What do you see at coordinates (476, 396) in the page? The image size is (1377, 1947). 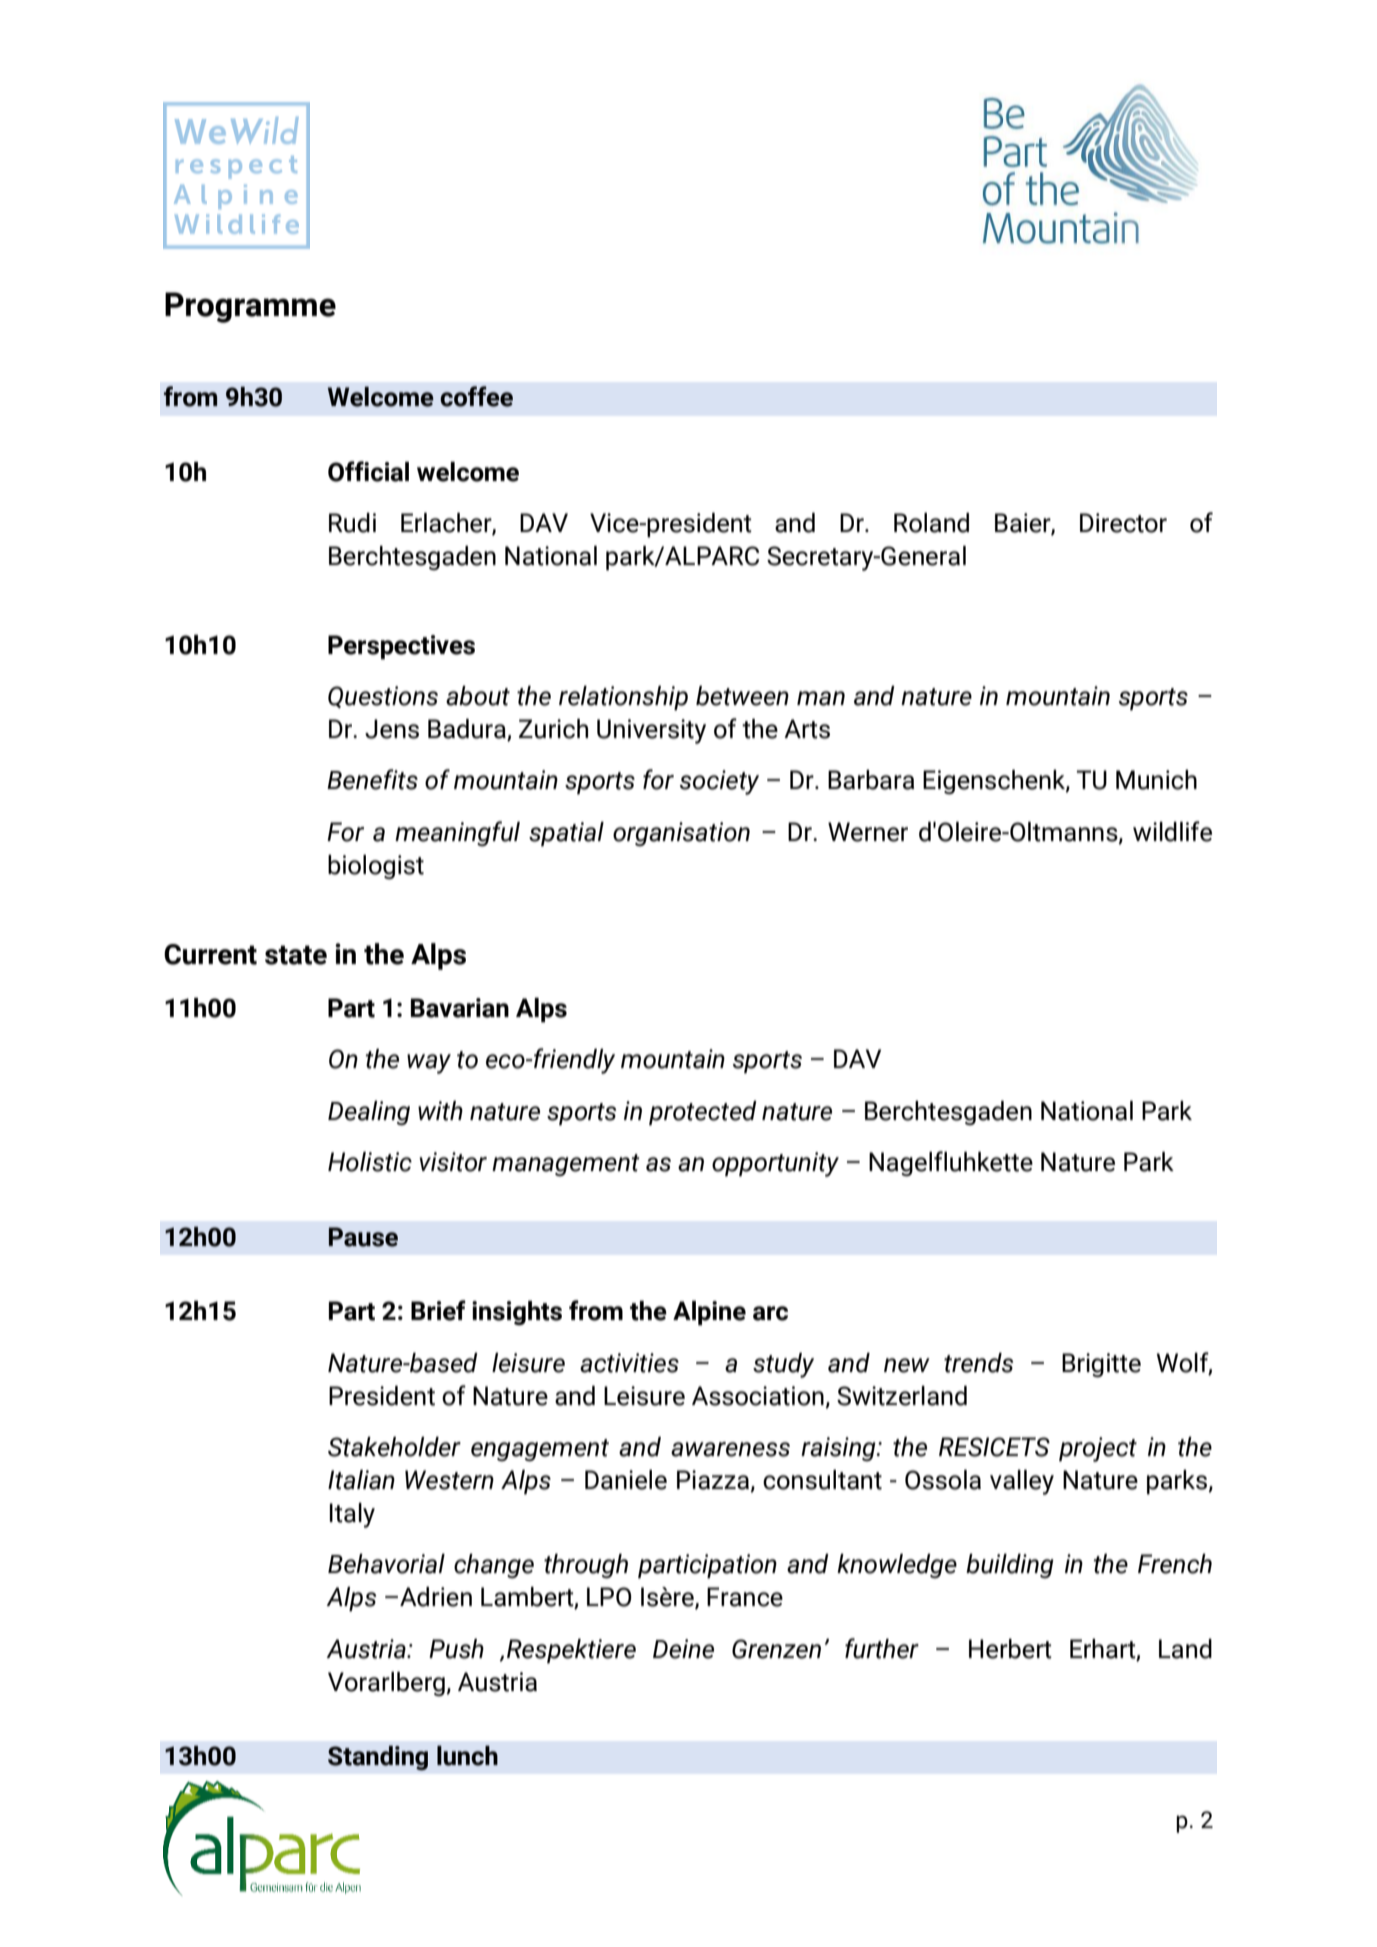 I see `coffee` at bounding box center [476, 396].
